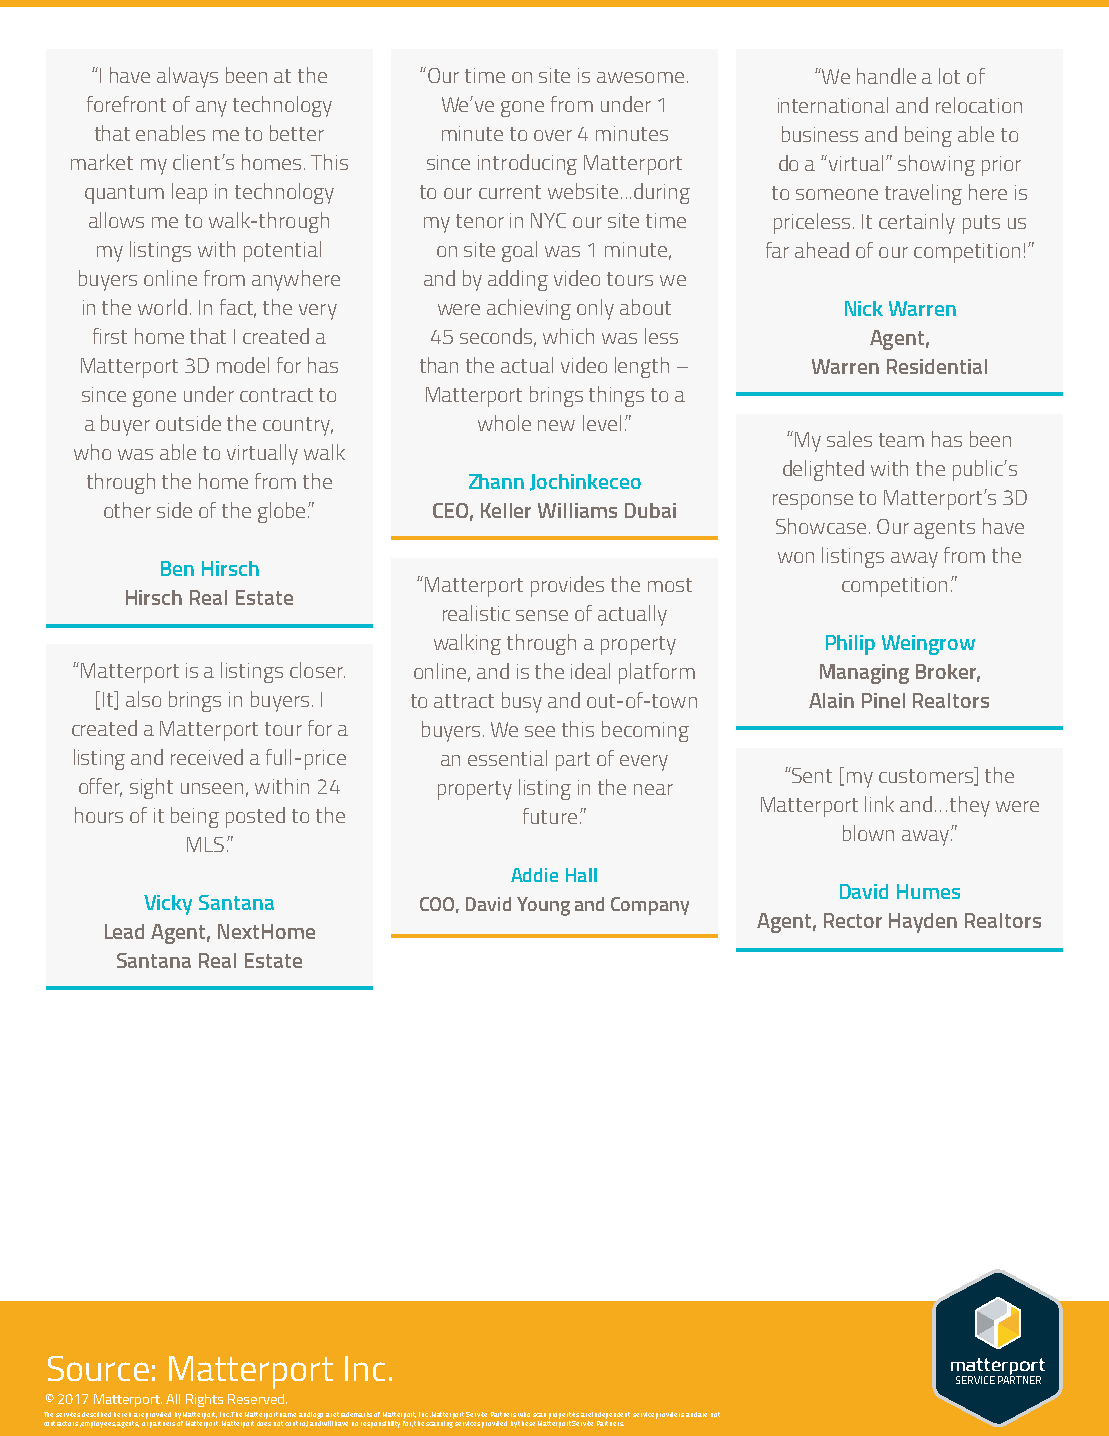 Image resolution: width=1109 pixels, height=1436 pixels. I want to click on handle, so click(886, 76).
